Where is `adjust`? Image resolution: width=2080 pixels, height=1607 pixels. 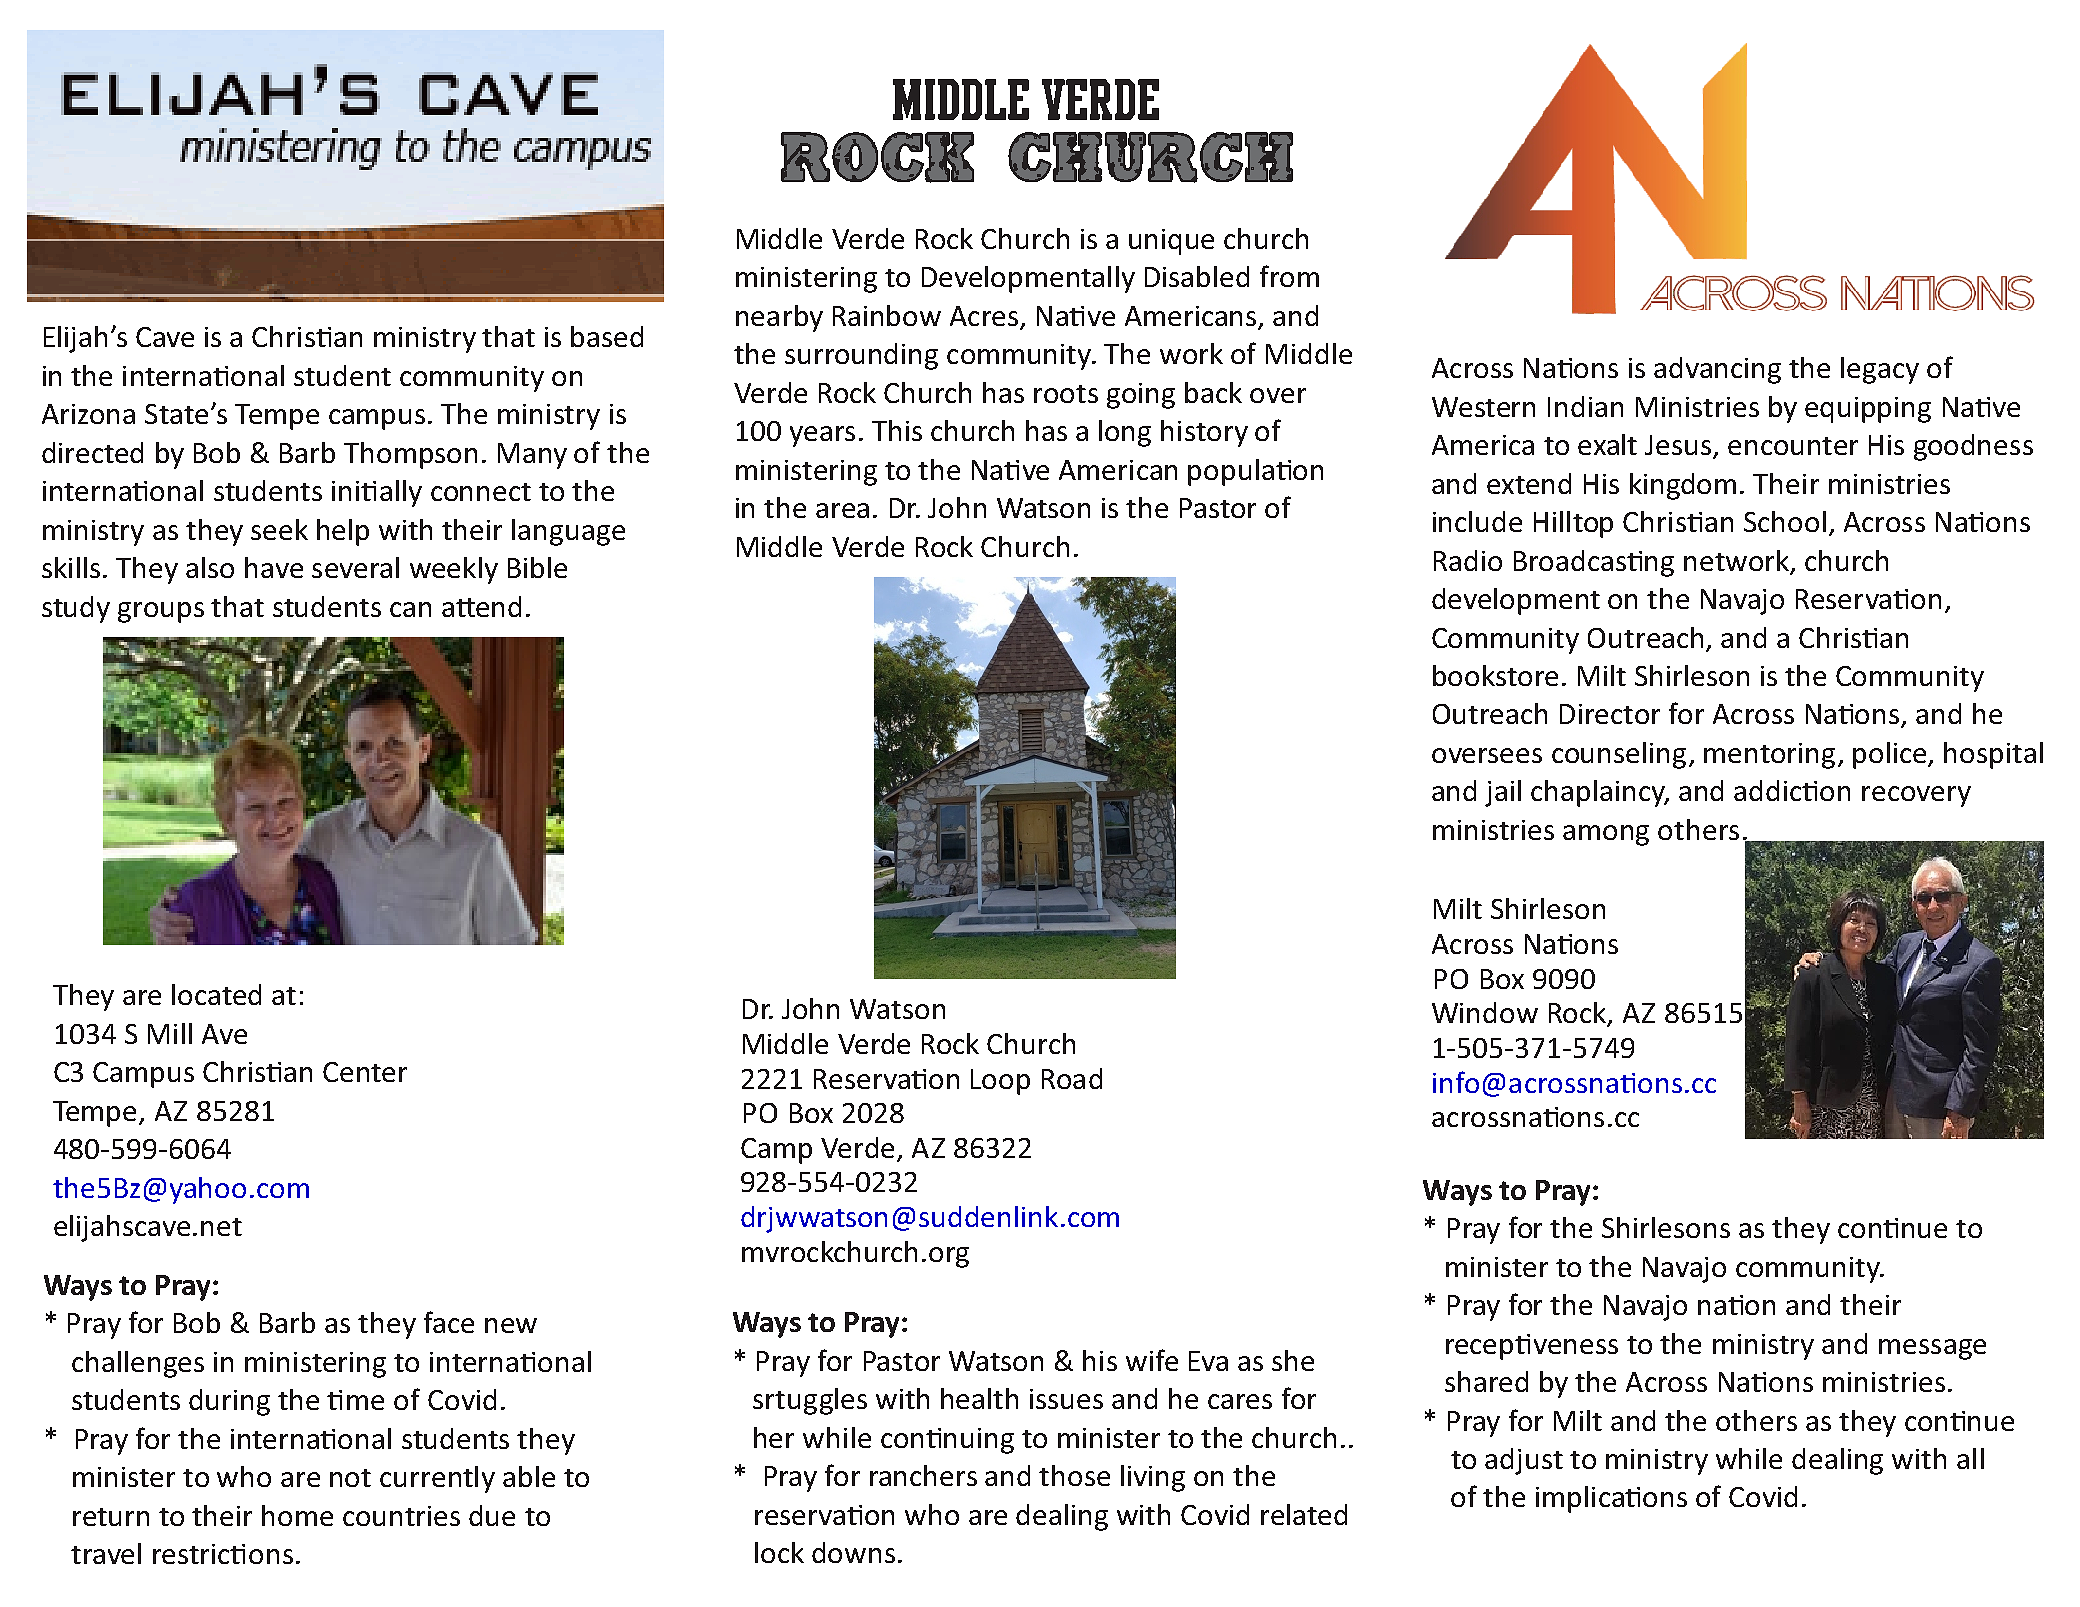 adjust is located at coordinates (1524, 1461).
